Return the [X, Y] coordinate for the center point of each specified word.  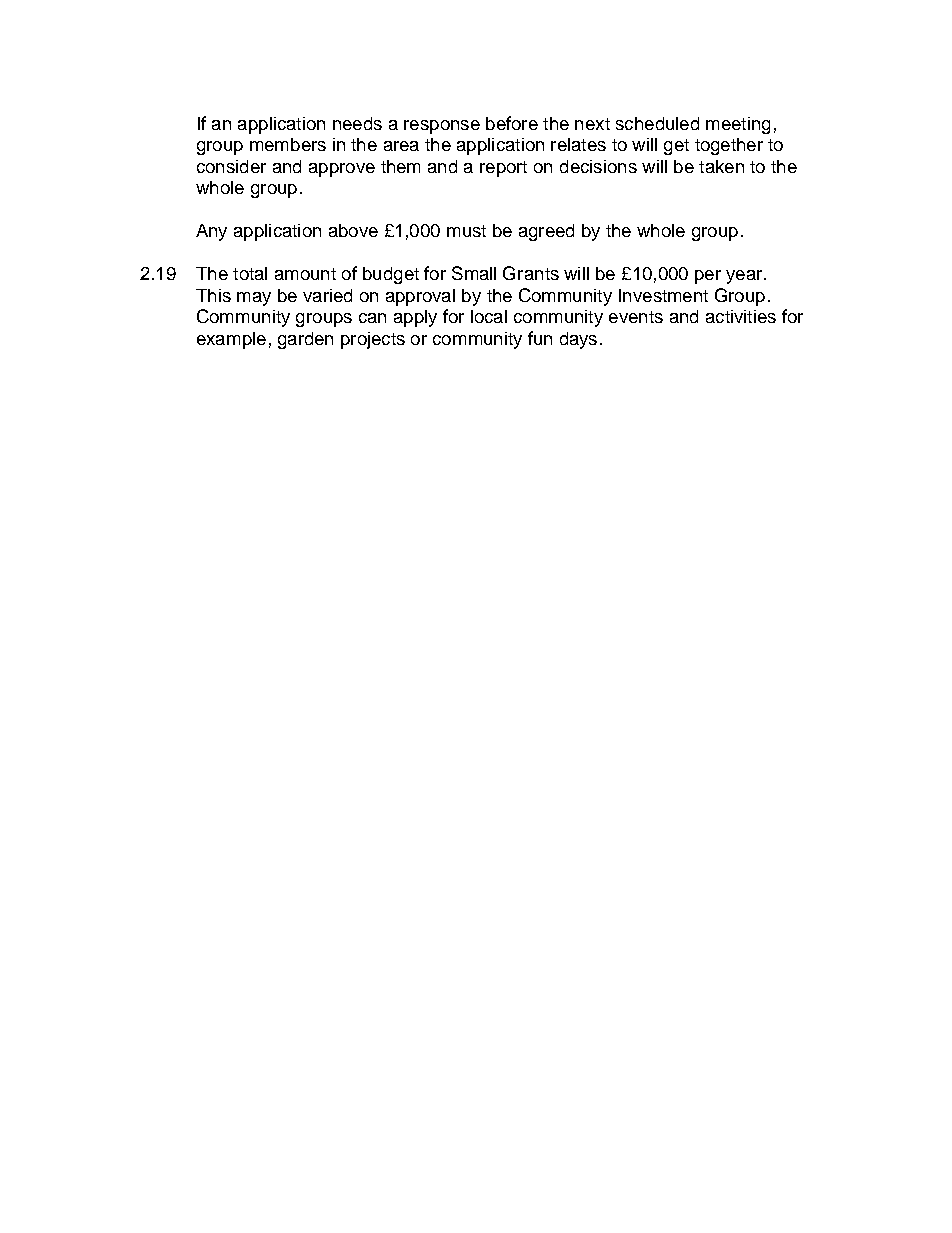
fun [540, 338]
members [288, 144]
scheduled [657, 123]
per [708, 277]
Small [474, 273]
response [442, 127]
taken [721, 166]
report [503, 169]
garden [305, 340]
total [250, 273]
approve [342, 170]
